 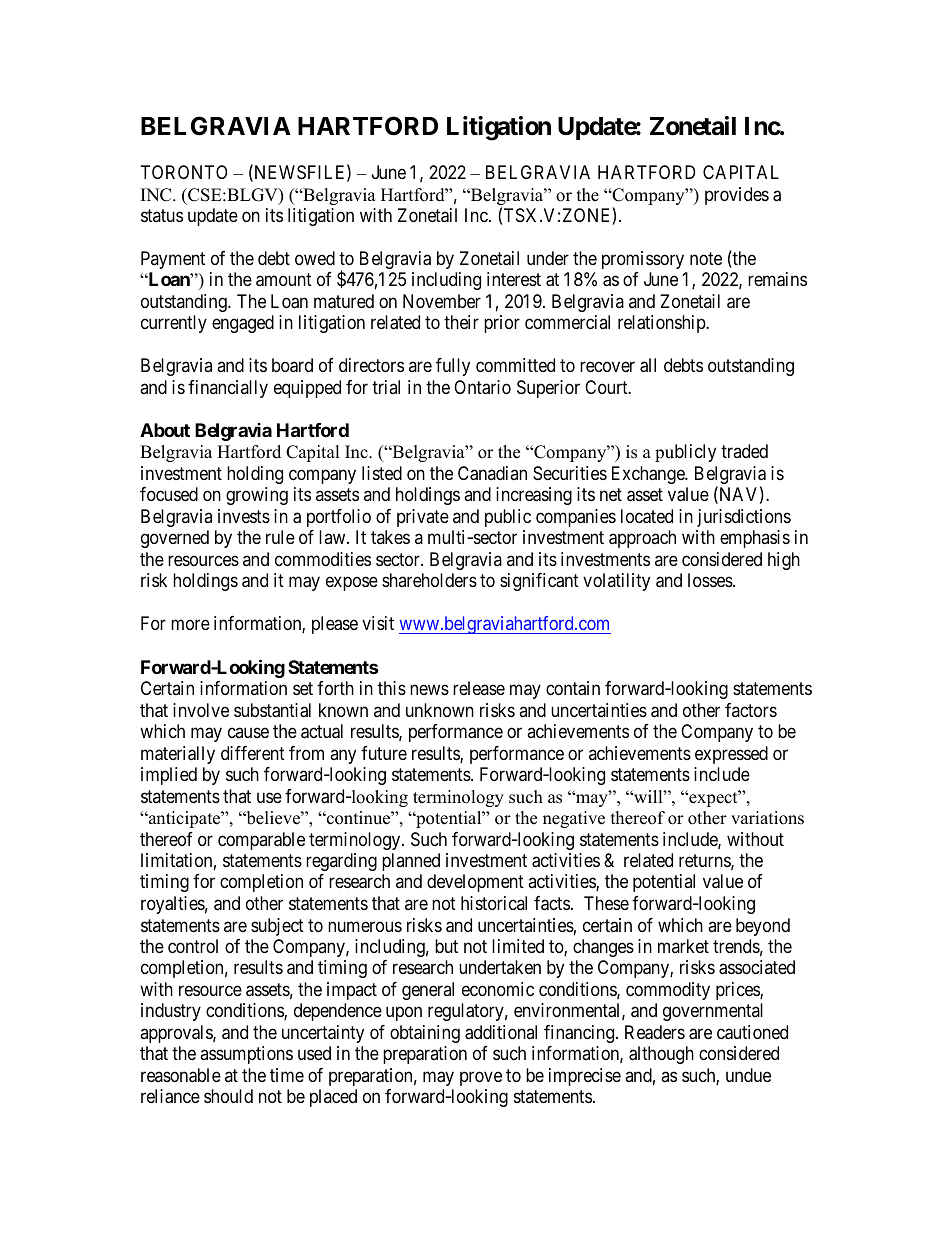 I want to click on jurisdictions, so click(x=744, y=518).
